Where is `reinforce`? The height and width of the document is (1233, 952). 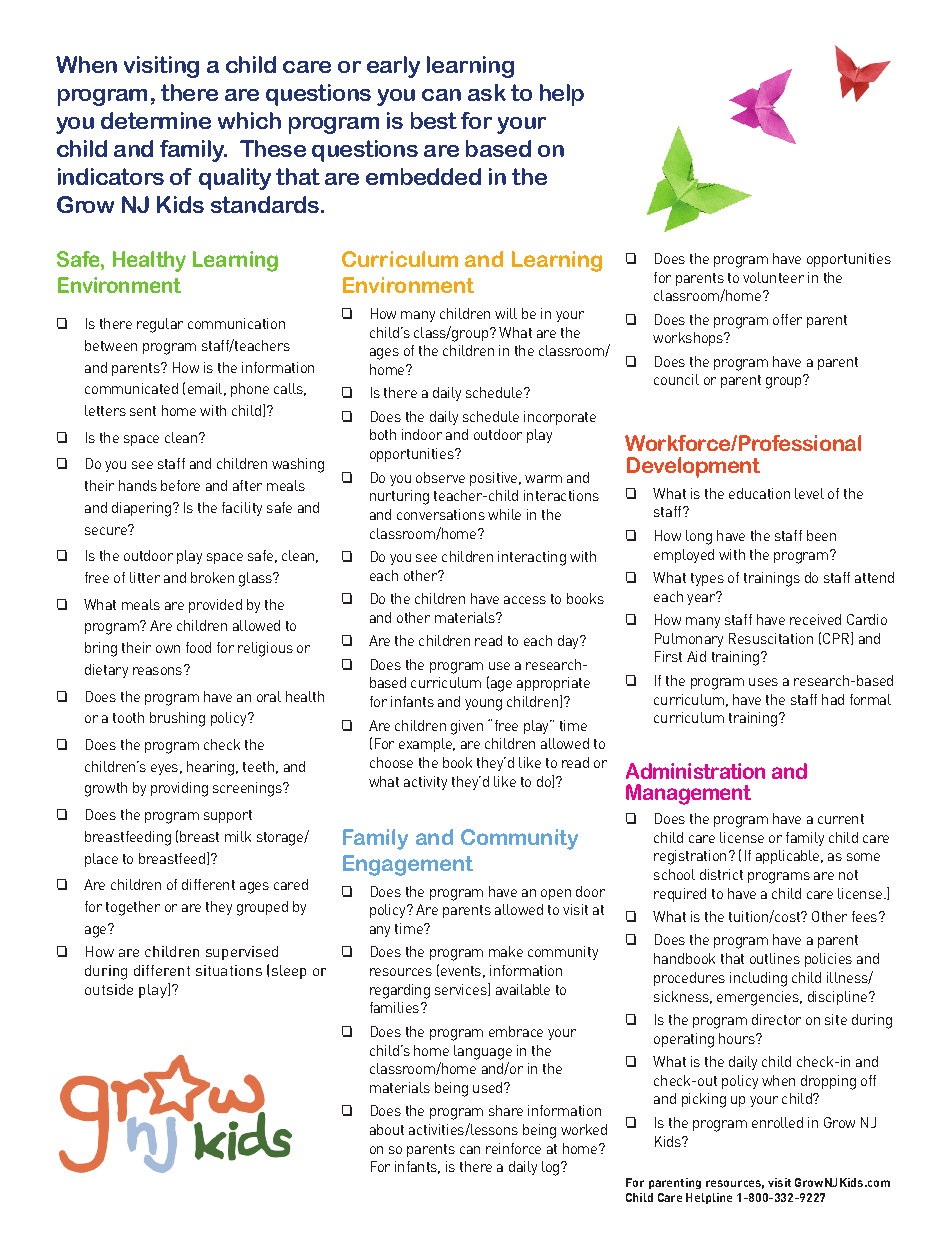
reinforce is located at coordinates (513, 1148).
